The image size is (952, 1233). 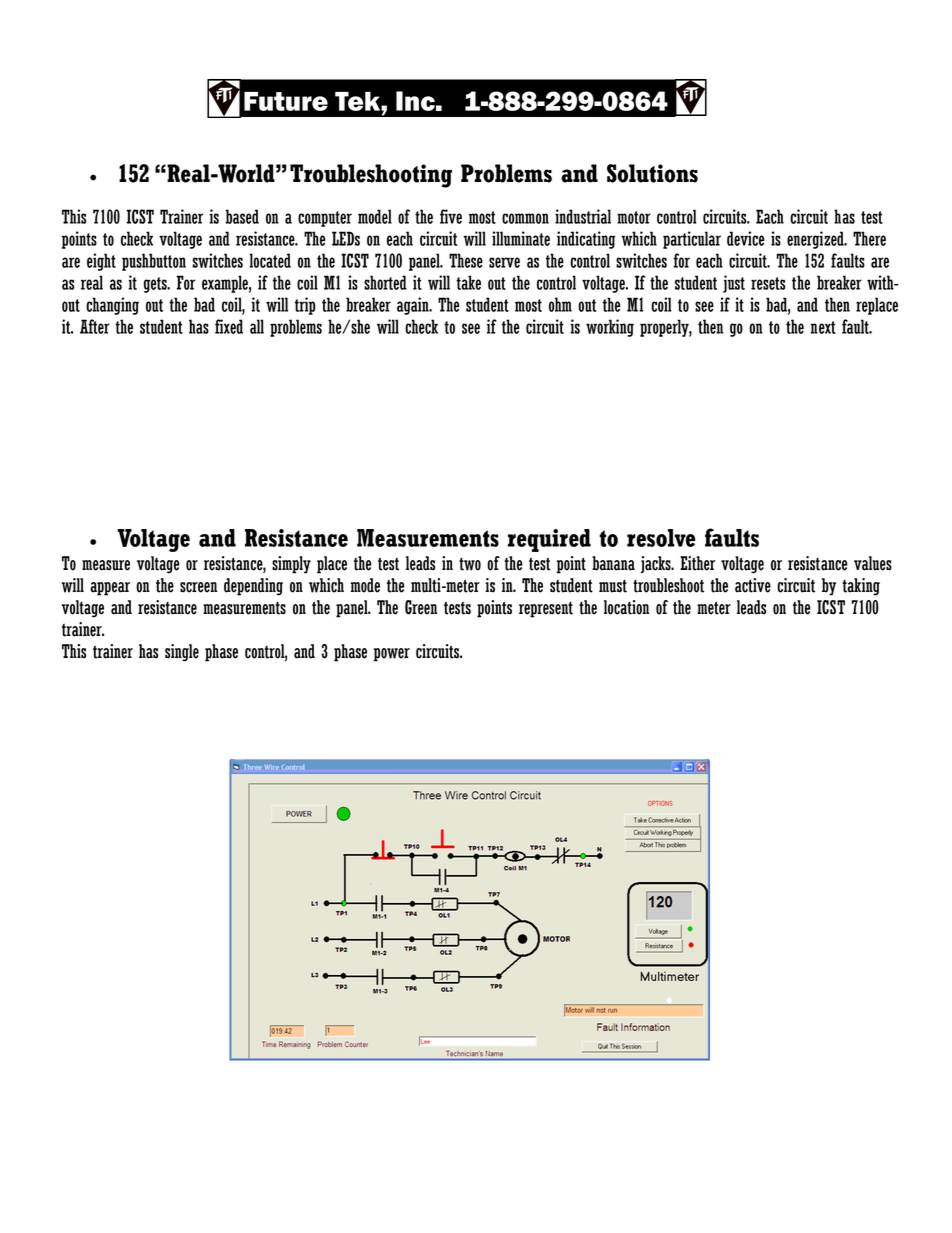 I want to click on active, so click(x=753, y=585).
